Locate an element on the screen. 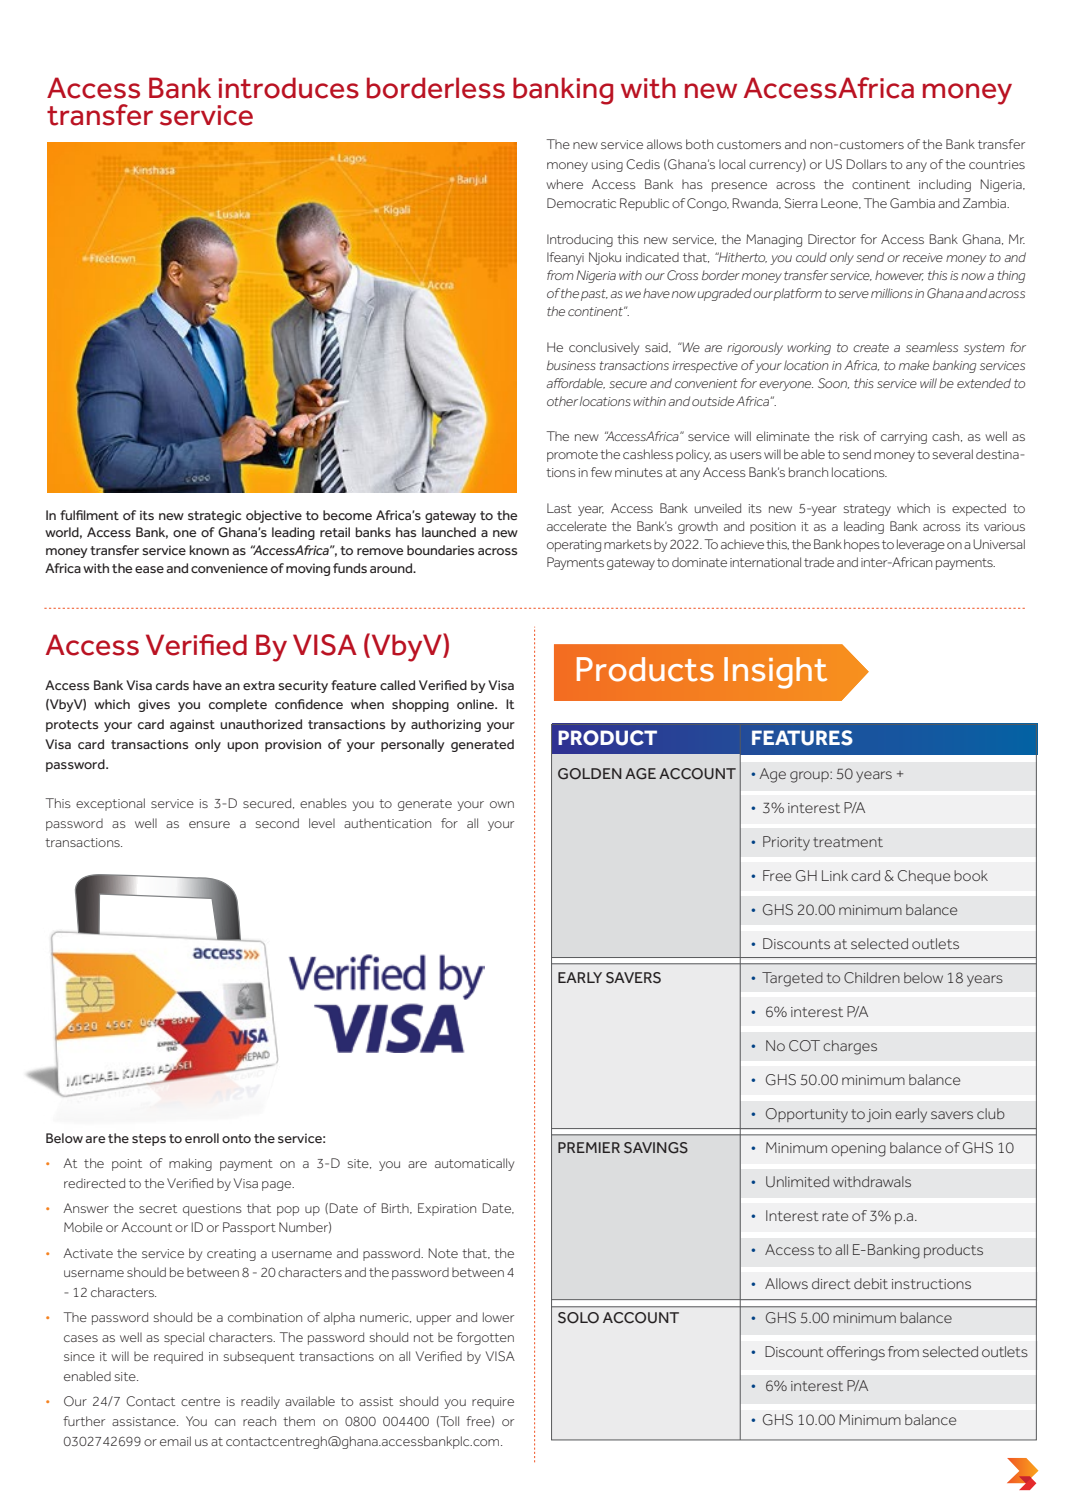  where is located at coordinates (564, 184).
